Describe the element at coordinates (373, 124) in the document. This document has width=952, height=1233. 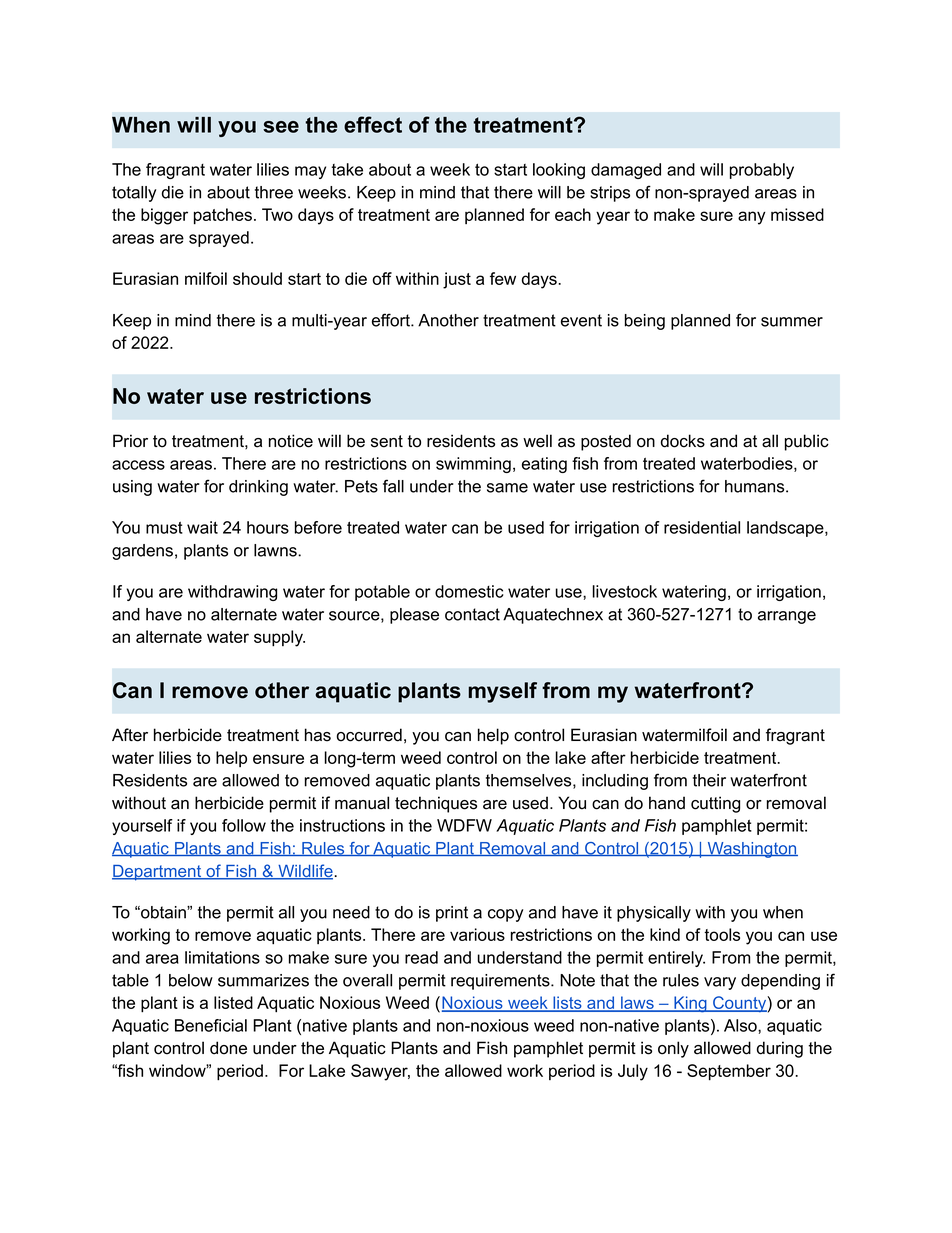
I see `effect` at that location.
